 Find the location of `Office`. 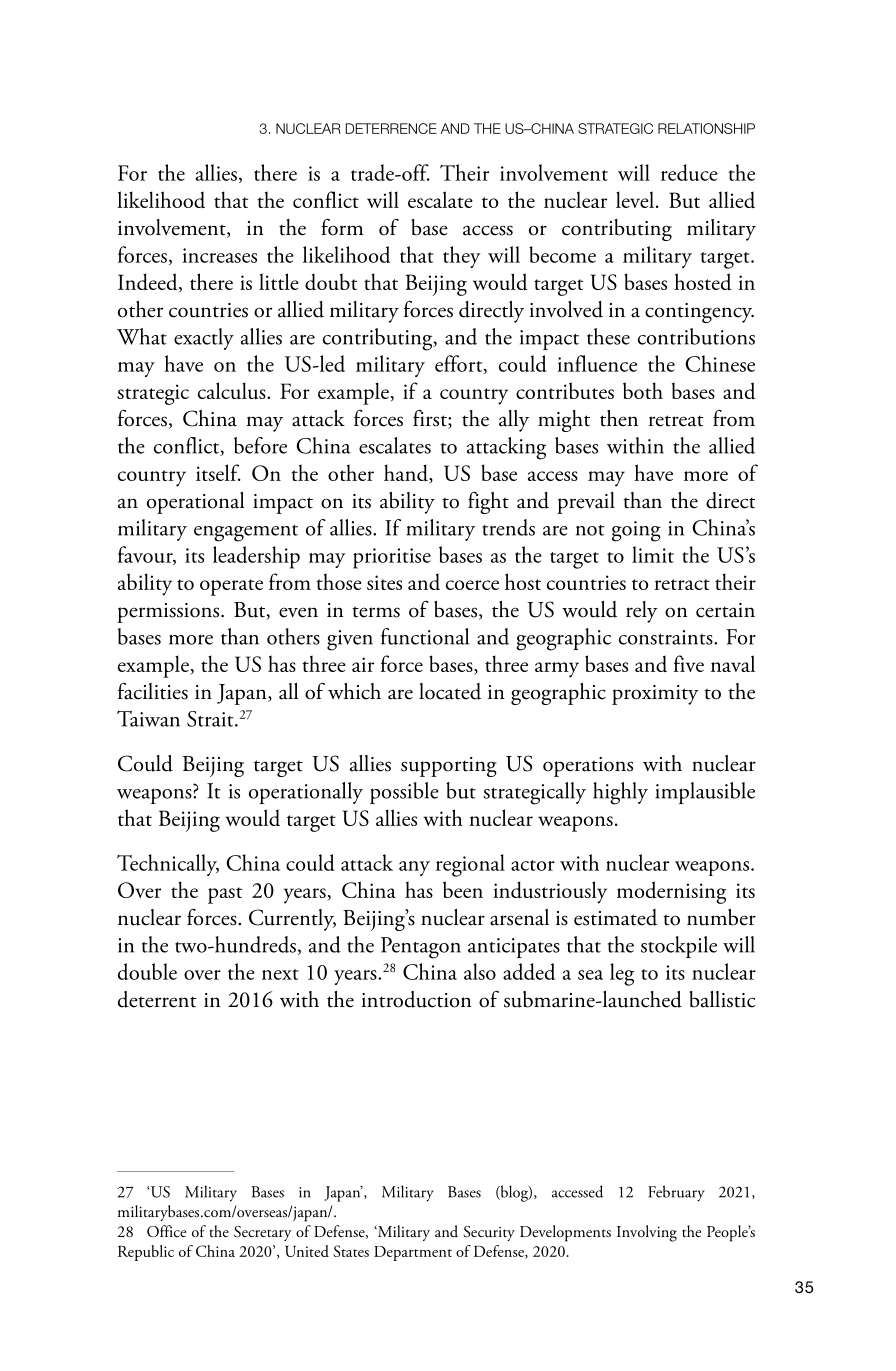

Office is located at coordinates (166, 1231).
